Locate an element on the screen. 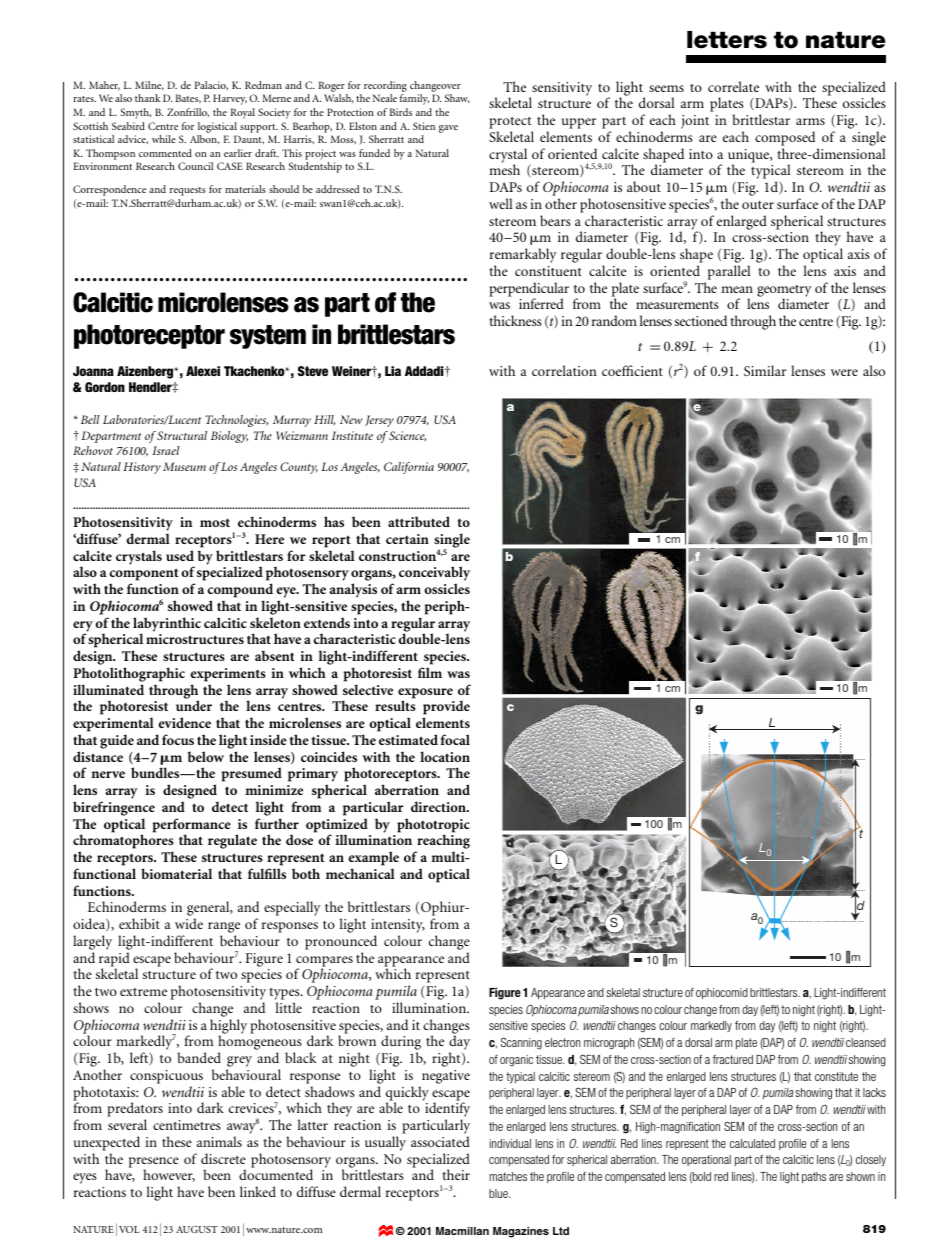 This screenshot has height=1254, width=952. correlate is located at coordinates (733, 86).
